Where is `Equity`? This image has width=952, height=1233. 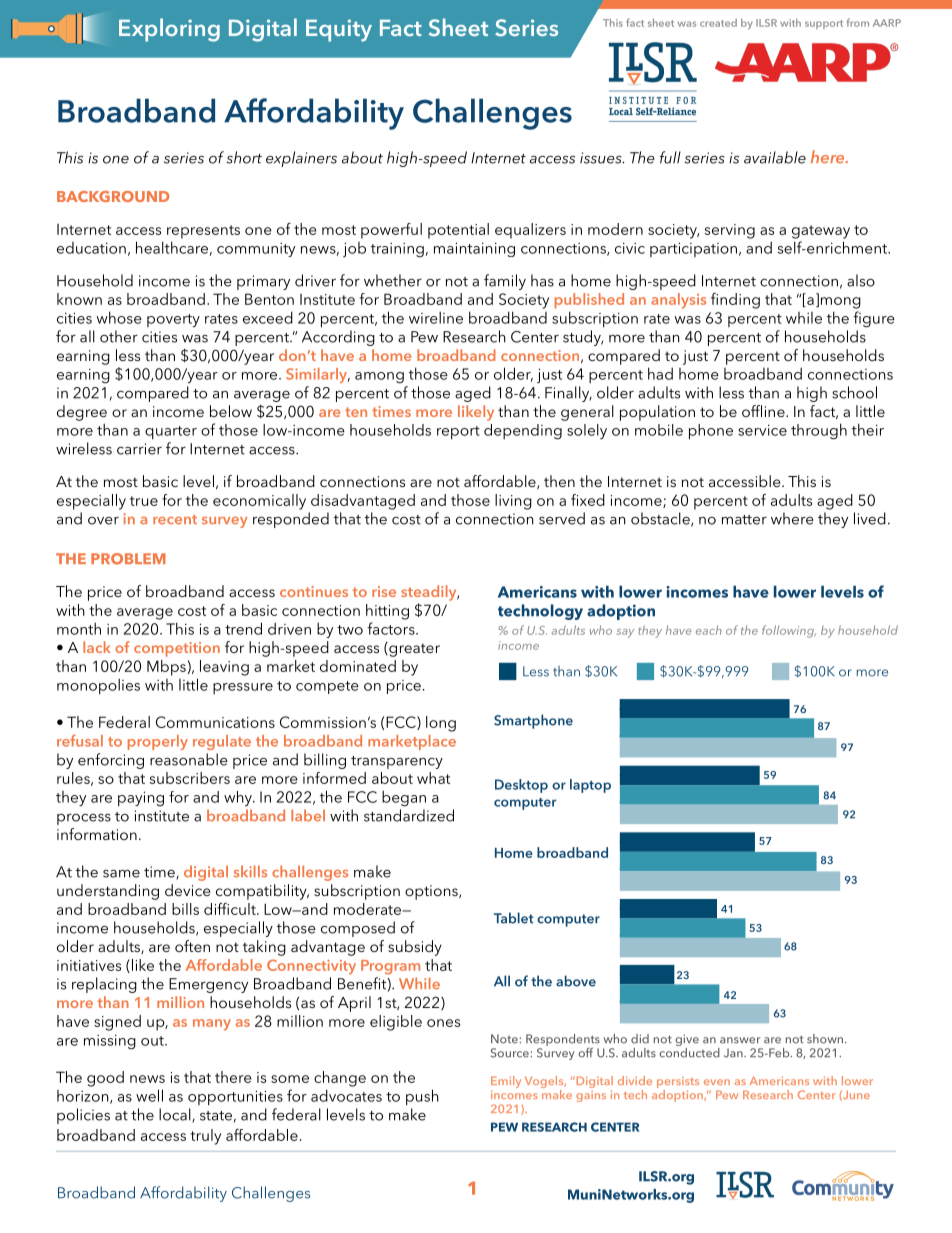
Equity is located at coordinates (339, 30).
